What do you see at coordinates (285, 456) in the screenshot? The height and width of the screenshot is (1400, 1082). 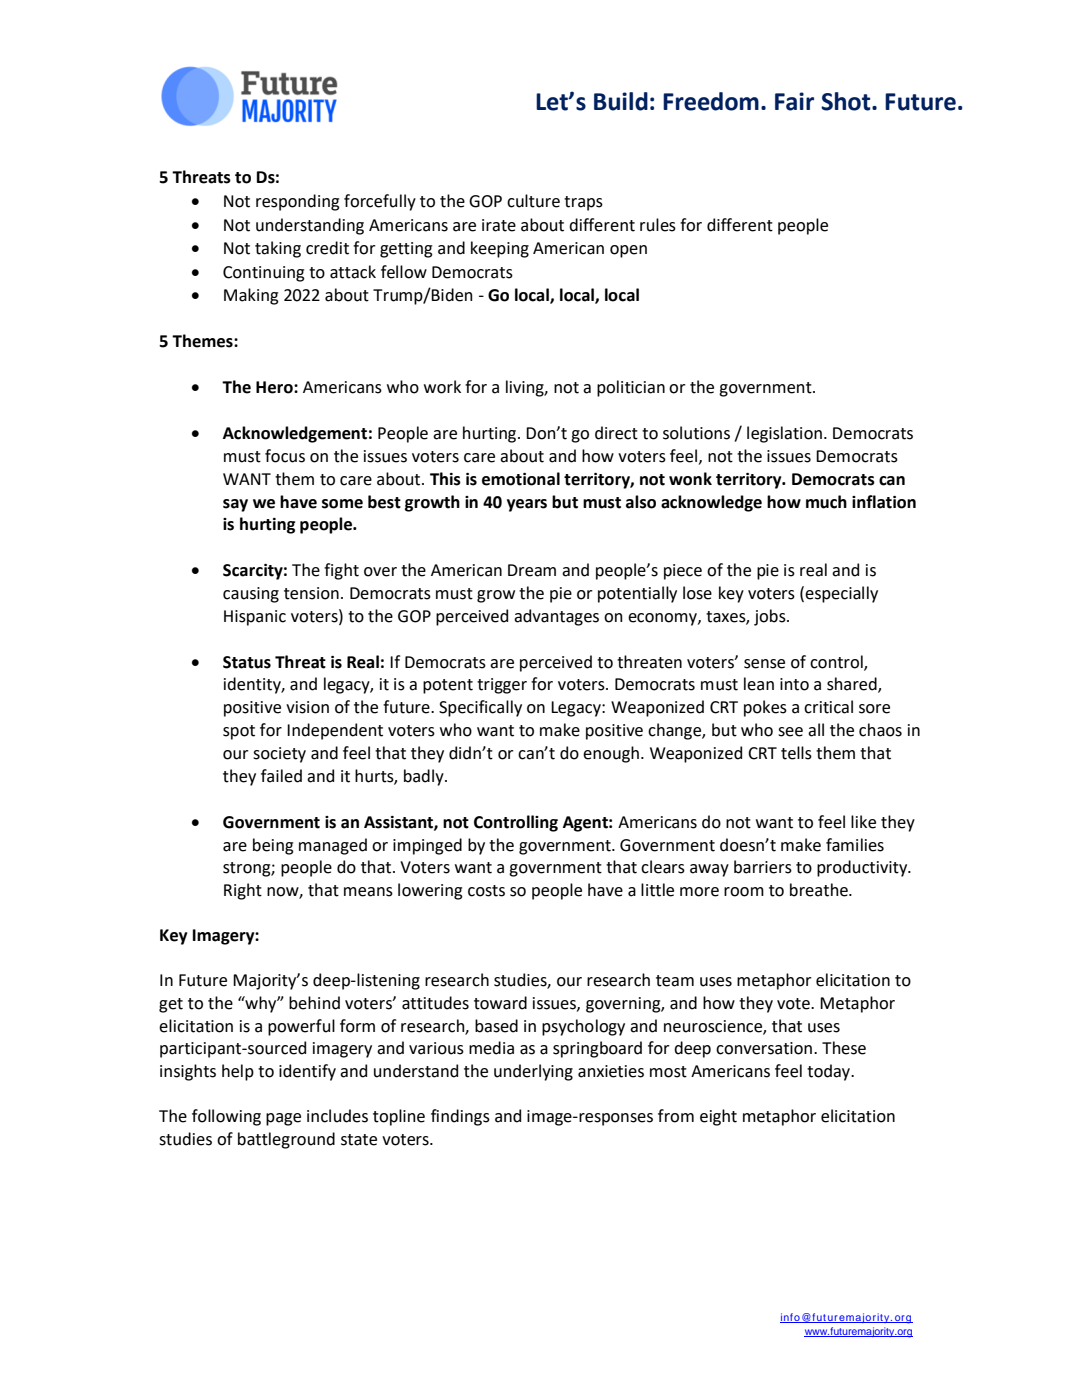 I see `focus` at bounding box center [285, 456].
